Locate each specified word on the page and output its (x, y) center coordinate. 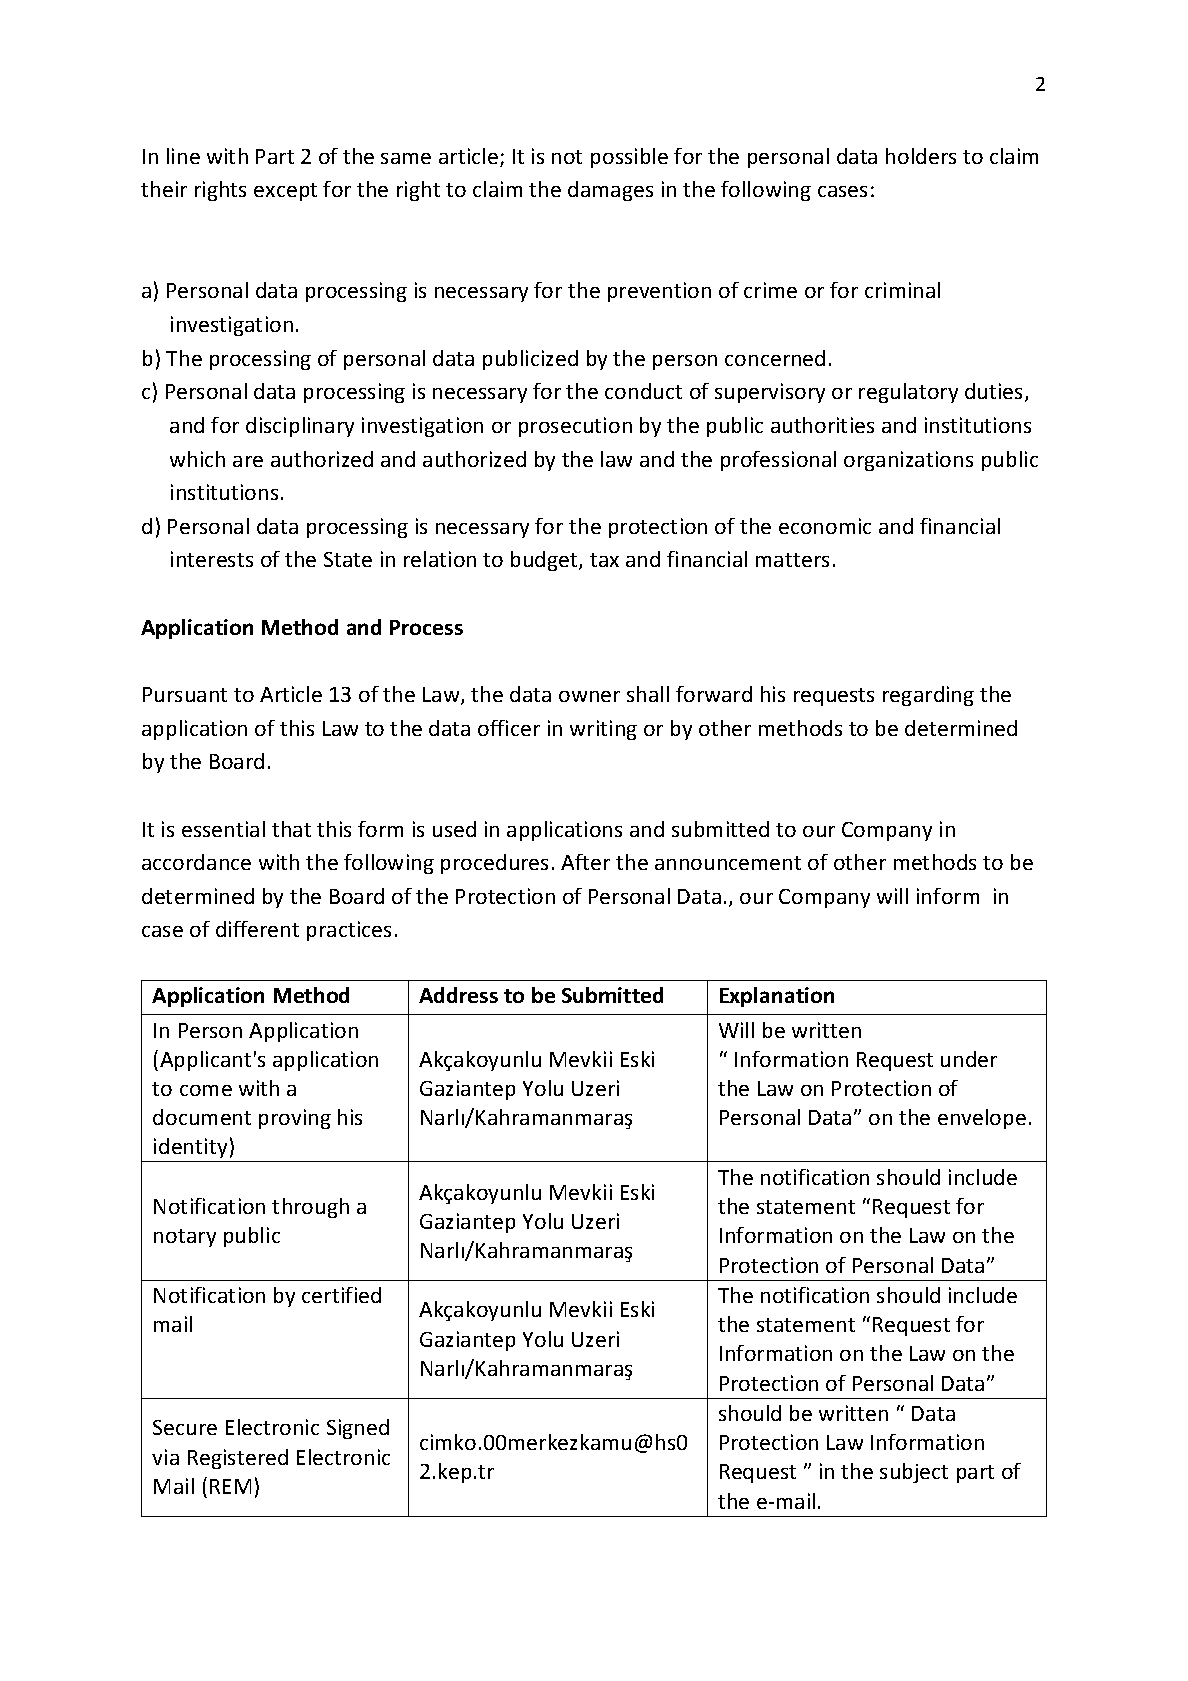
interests (212, 559)
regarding (928, 696)
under (969, 1059)
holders (921, 156)
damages (610, 191)
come (206, 1090)
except (285, 192)
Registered (238, 1459)
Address (458, 995)
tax (604, 560)
